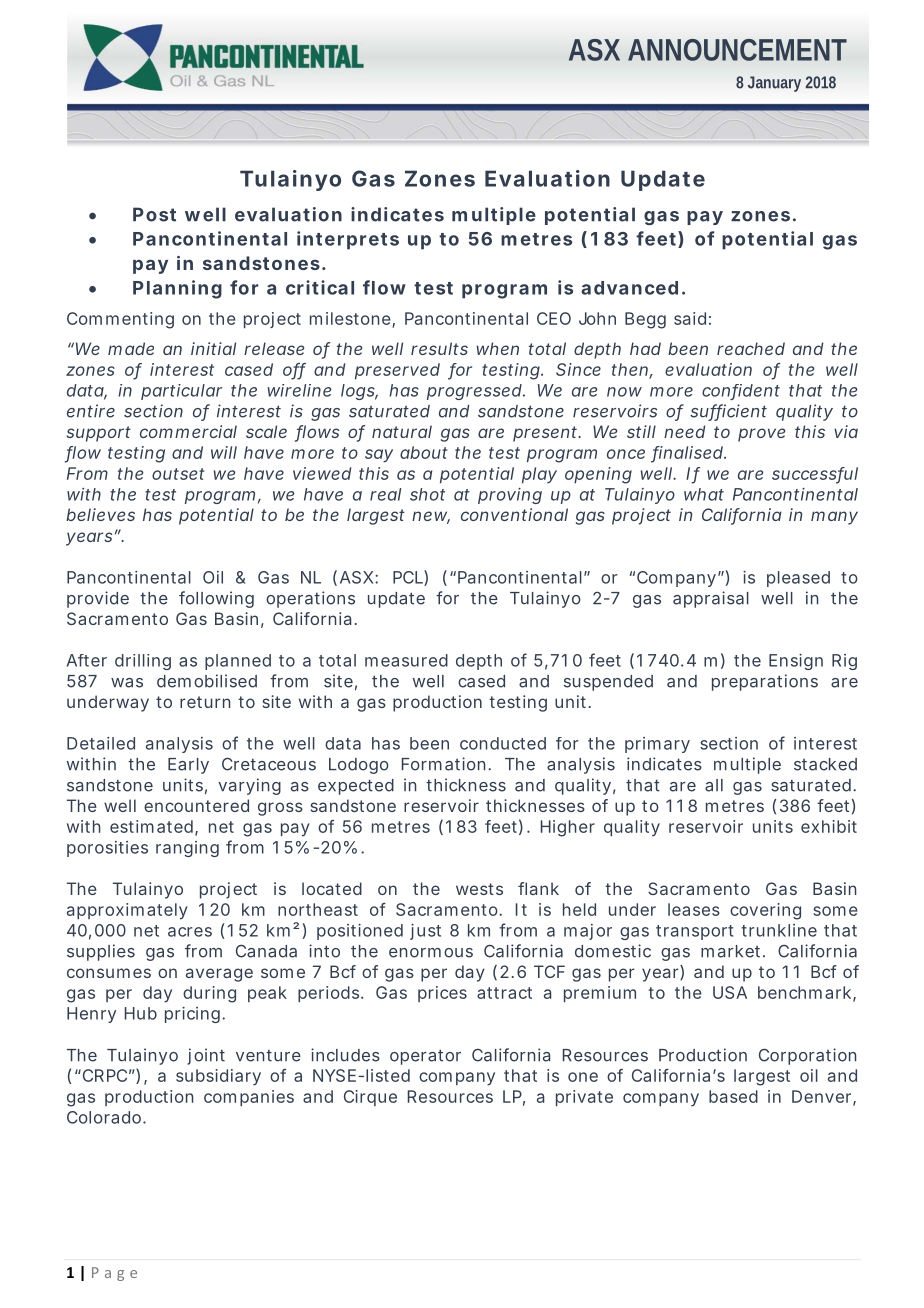 This image has height=1308, width=924. Describe the element at coordinates (737, 50) in the image. I see `ANNOUNCEMENT` at that location.
